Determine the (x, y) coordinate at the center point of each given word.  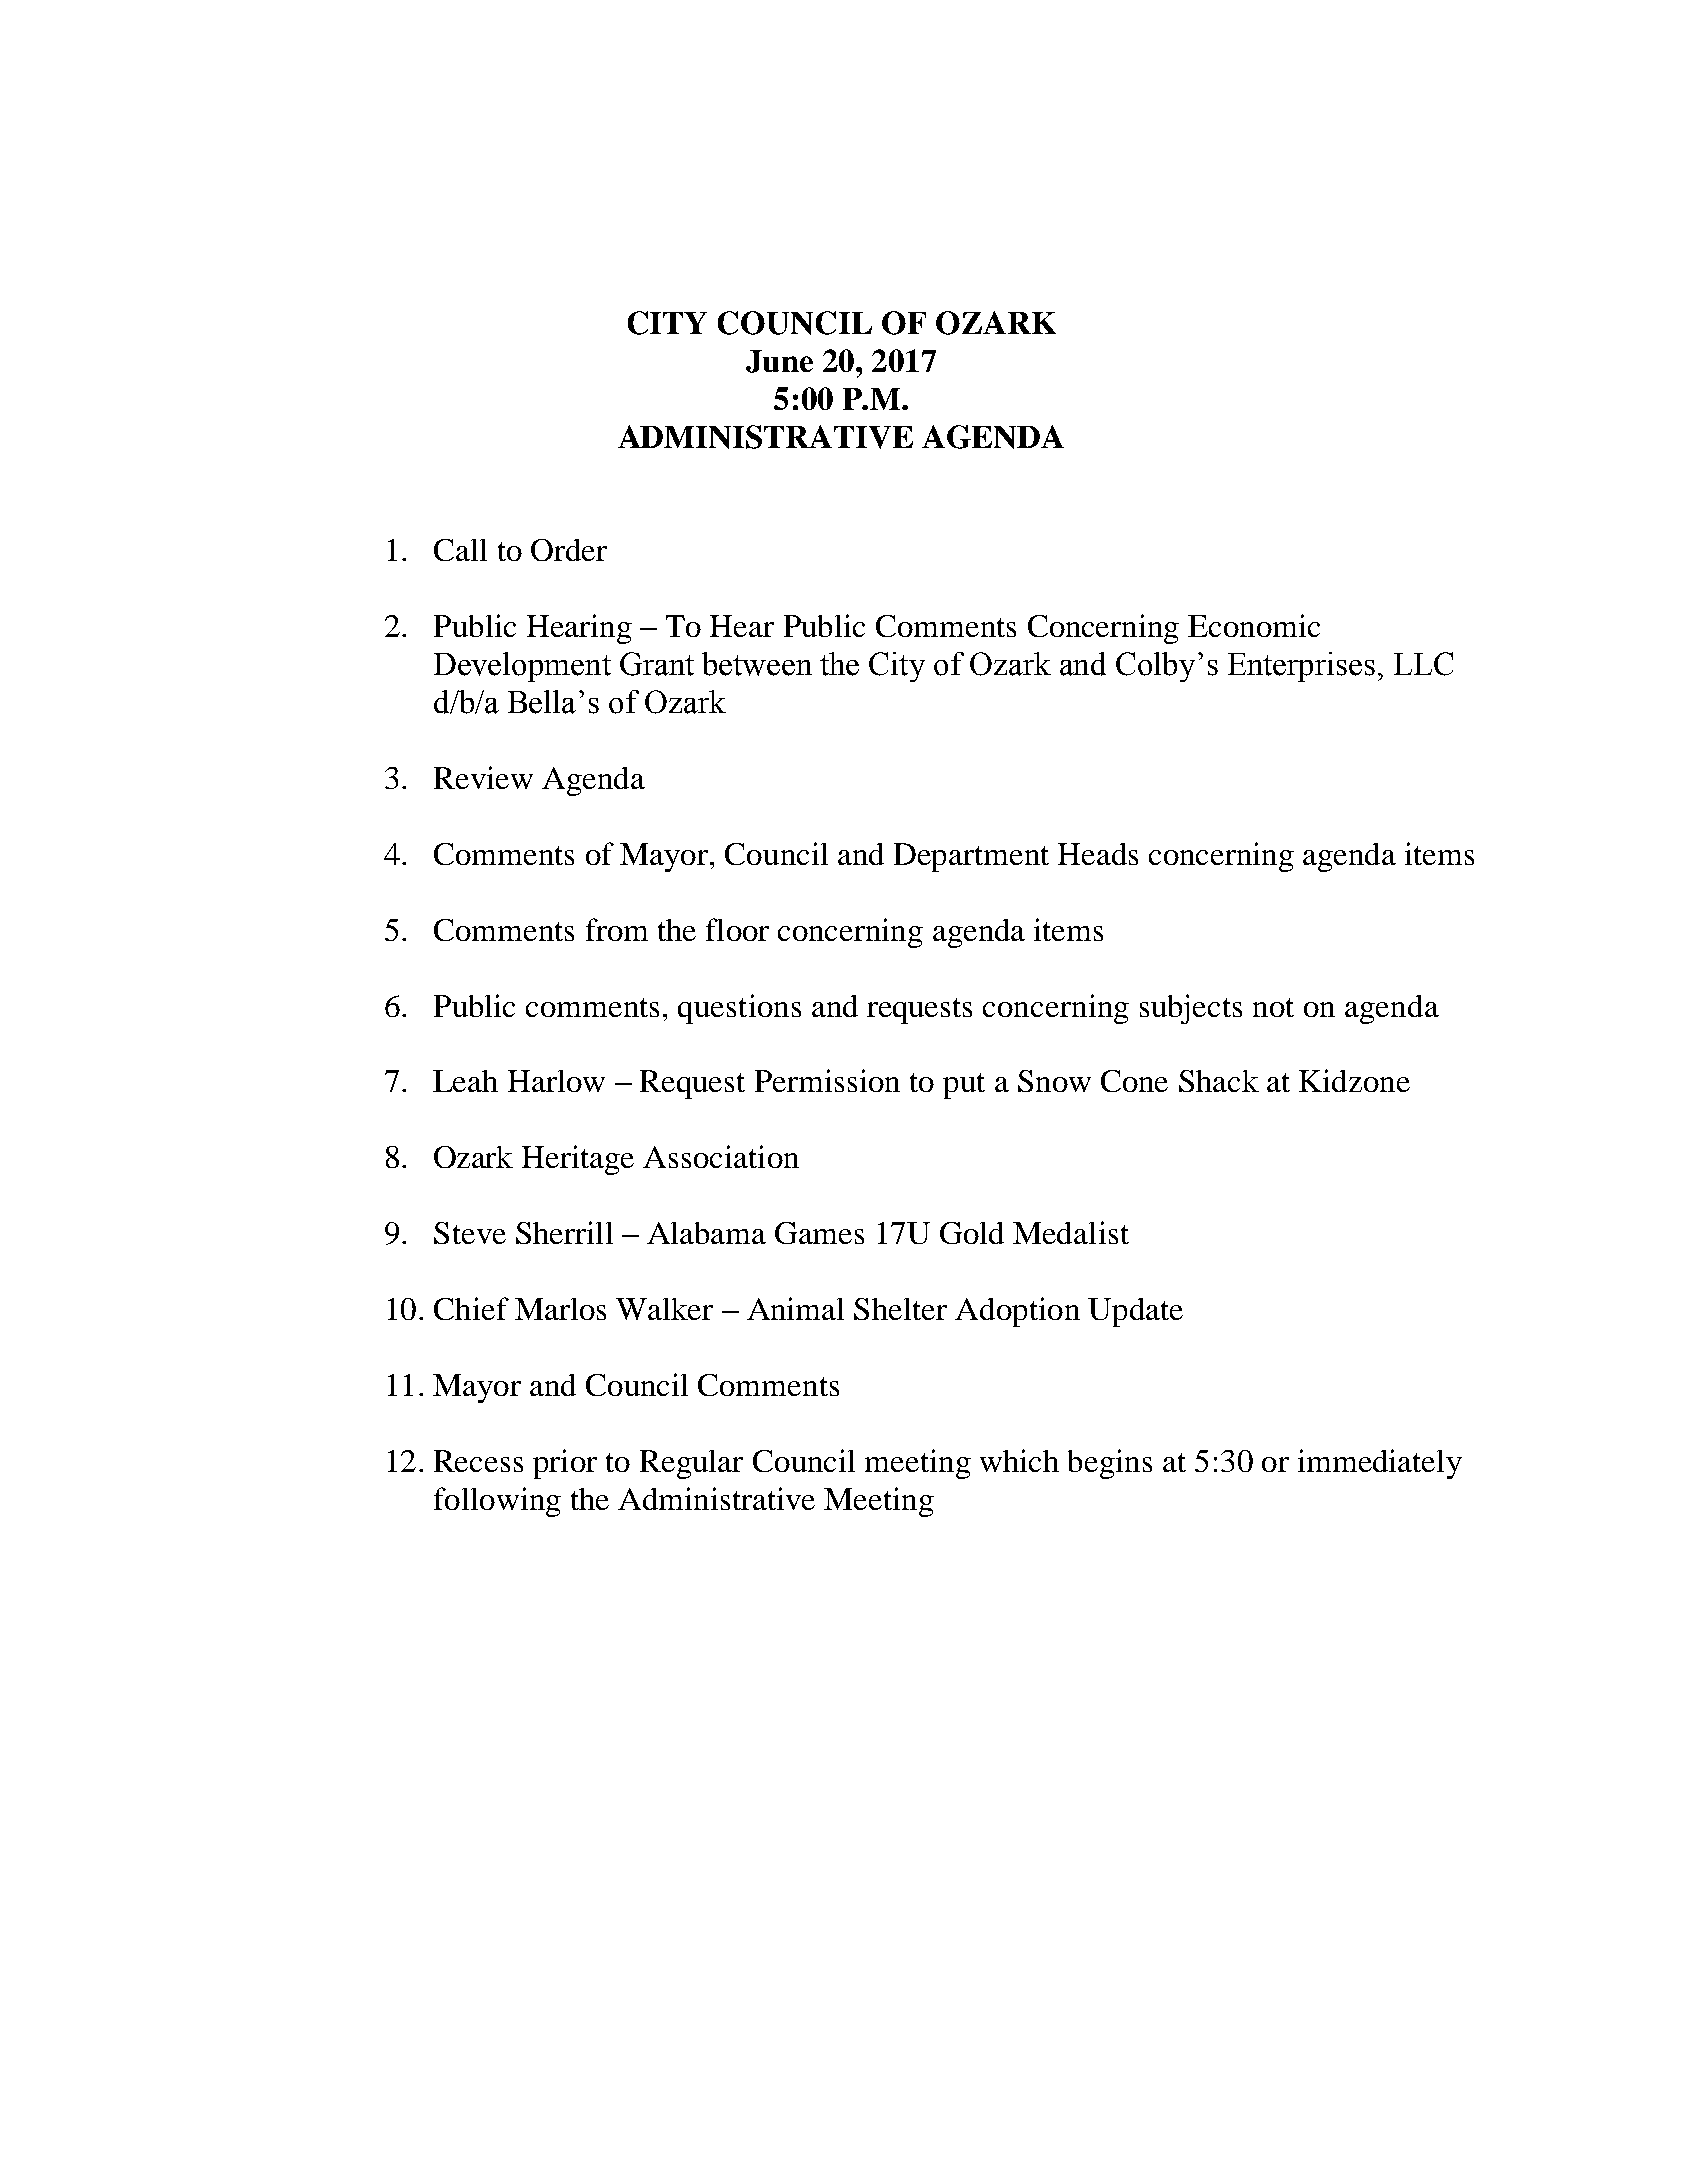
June (779, 361)
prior (565, 1464)
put (964, 1086)
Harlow (556, 1081)
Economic (1254, 625)
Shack (1219, 1081)
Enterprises (1301, 667)
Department (971, 857)
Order (569, 550)
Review (483, 777)
